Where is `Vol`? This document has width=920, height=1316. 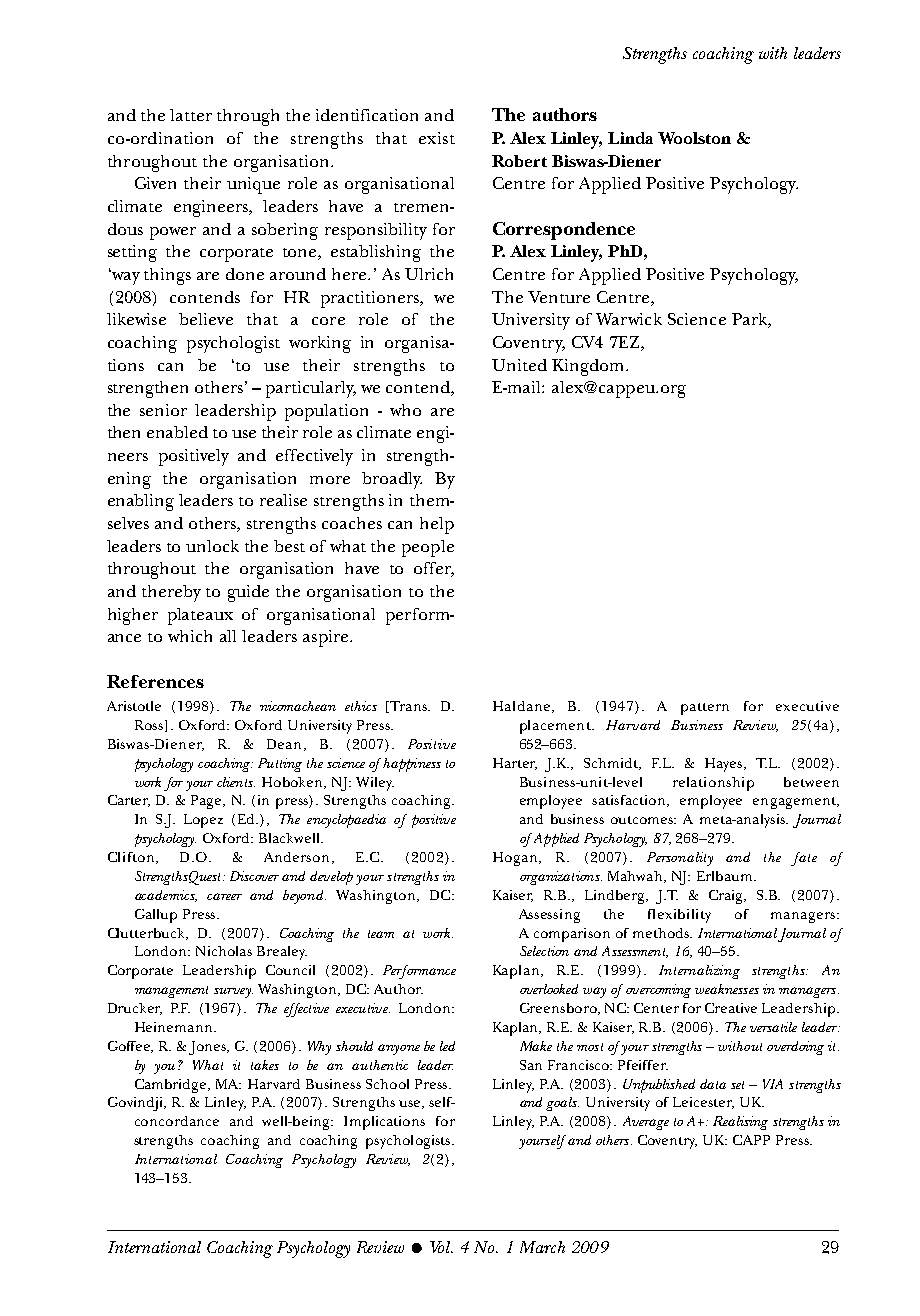 Vol is located at coordinates (441, 1247).
